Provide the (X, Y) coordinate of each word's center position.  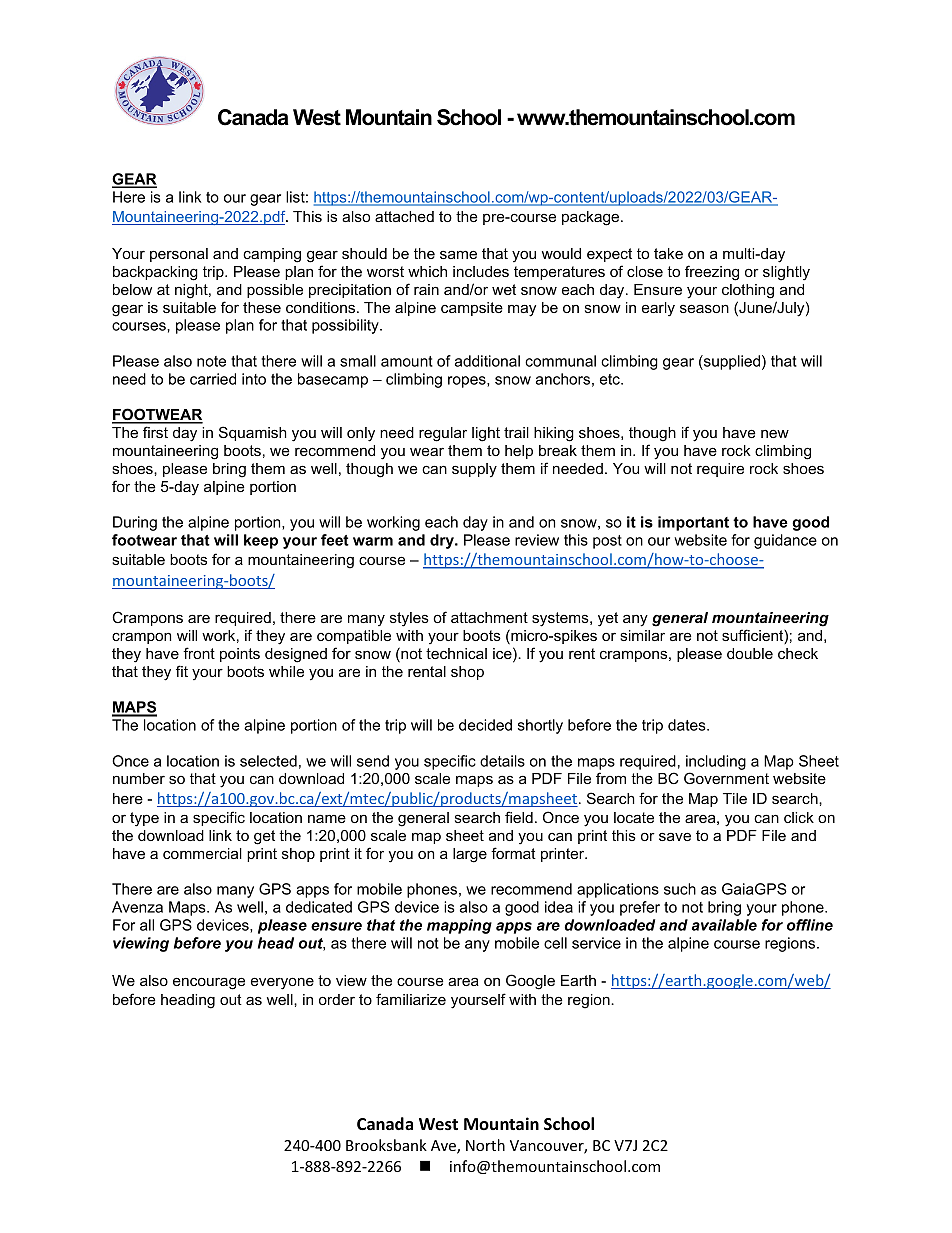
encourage (209, 983)
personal (179, 255)
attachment (489, 617)
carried (213, 379)
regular (443, 434)
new (775, 434)
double (750, 653)
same (458, 254)
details (502, 761)
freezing (712, 273)
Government (726, 778)
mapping (459, 926)
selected (268, 761)
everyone (282, 983)
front (199, 653)
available (724, 925)
